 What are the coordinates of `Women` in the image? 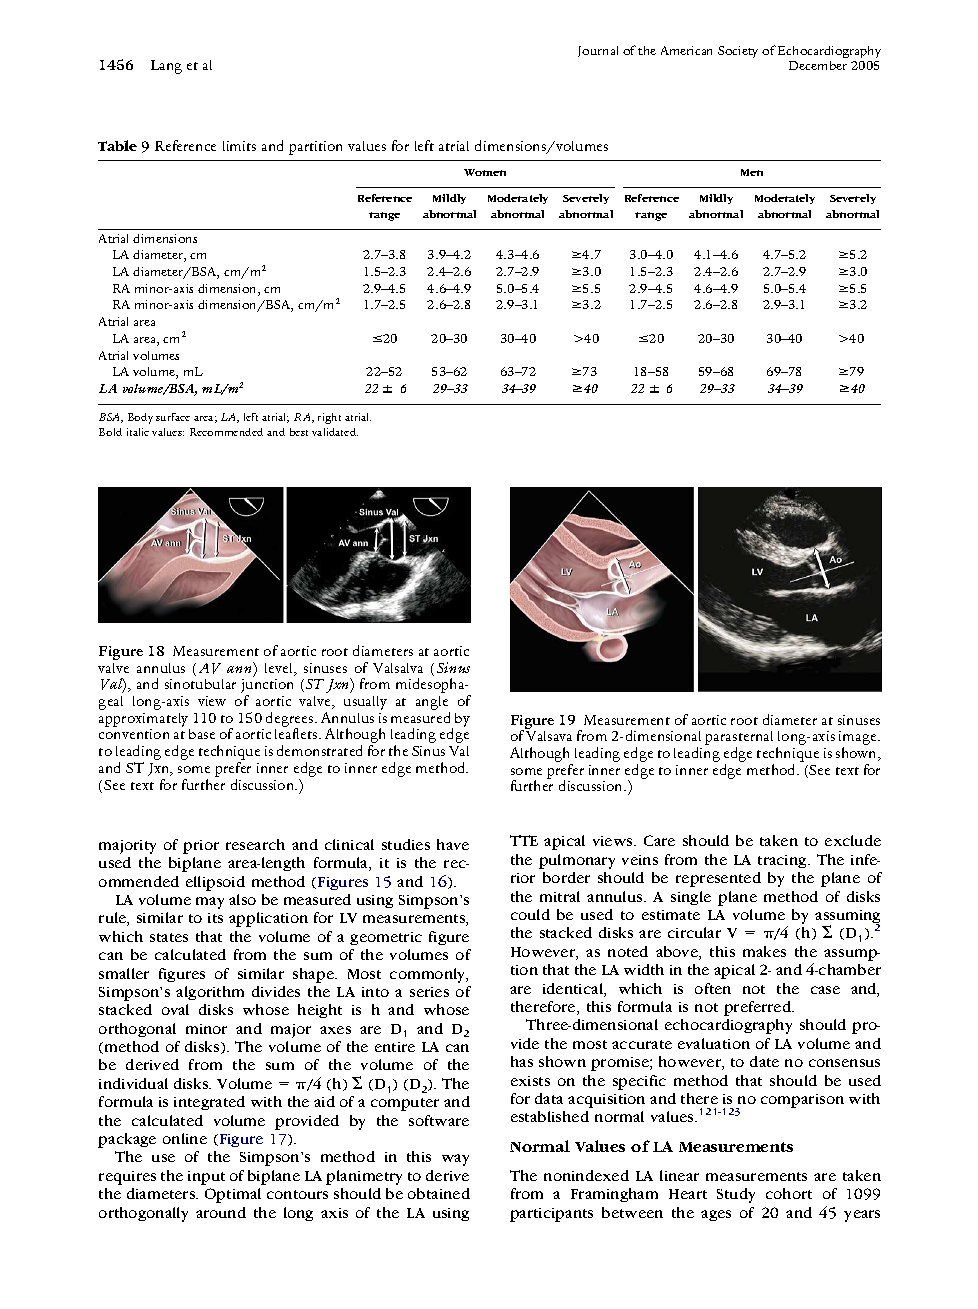 It's located at (485, 172).
